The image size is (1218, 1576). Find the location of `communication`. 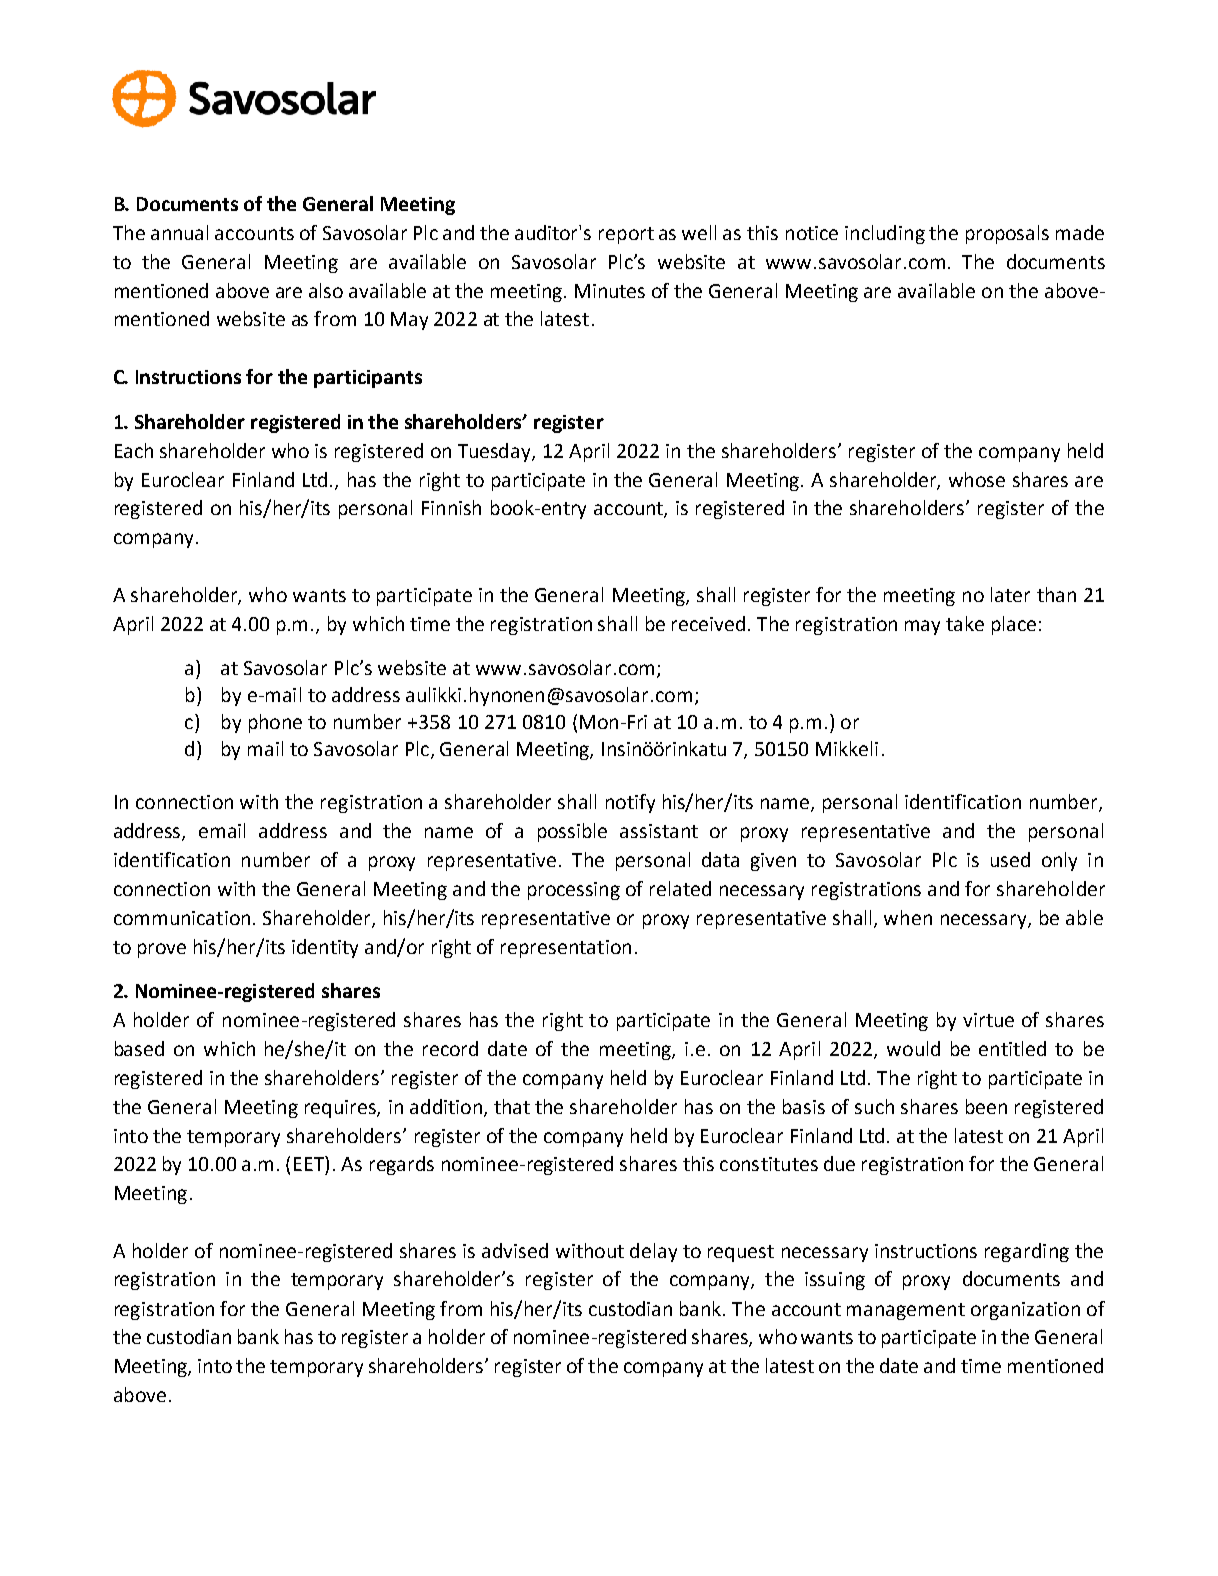

communication is located at coordinates (182, 918).
